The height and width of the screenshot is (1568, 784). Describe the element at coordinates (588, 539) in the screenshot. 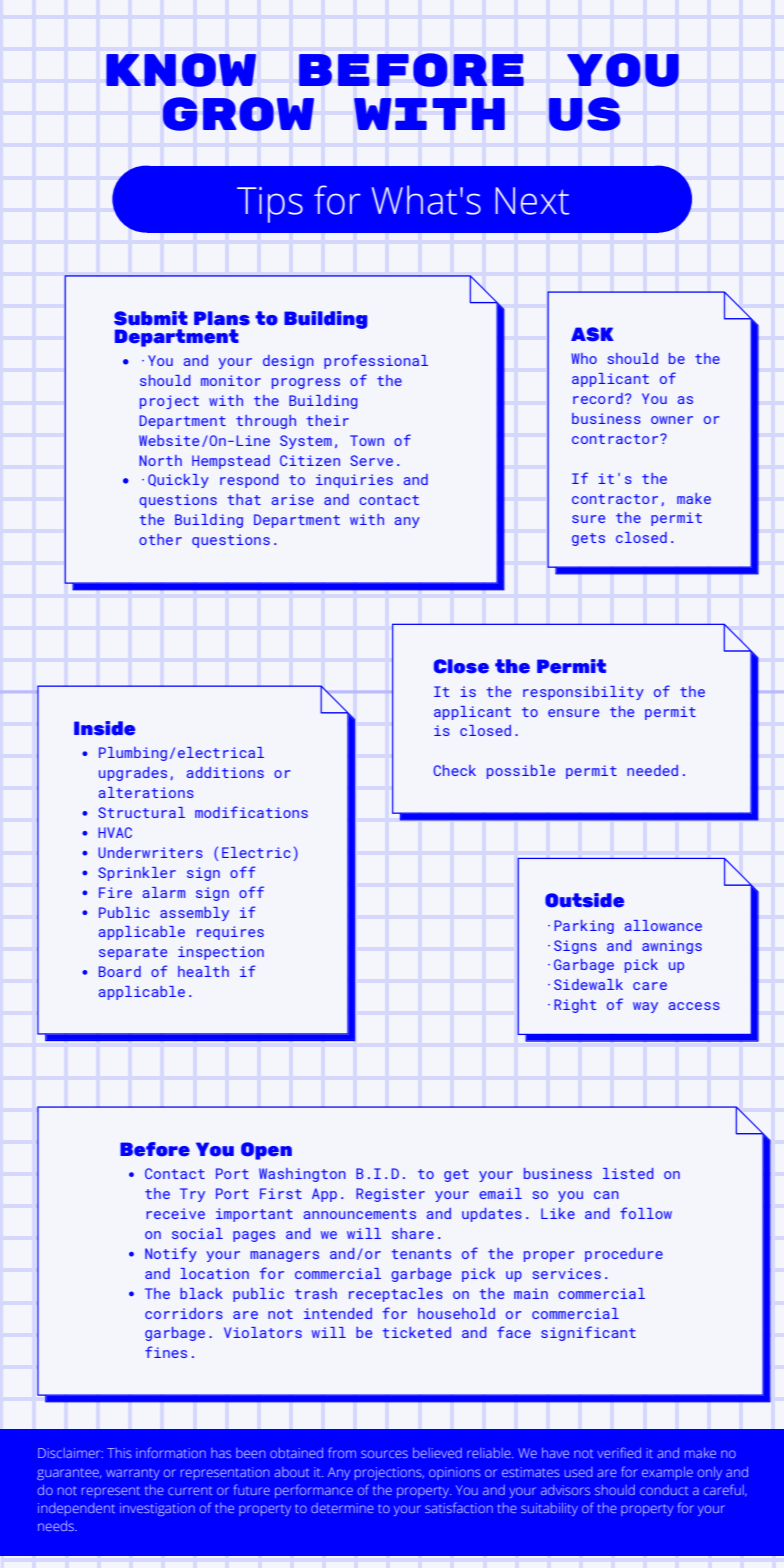

I see `gets` at that location.
